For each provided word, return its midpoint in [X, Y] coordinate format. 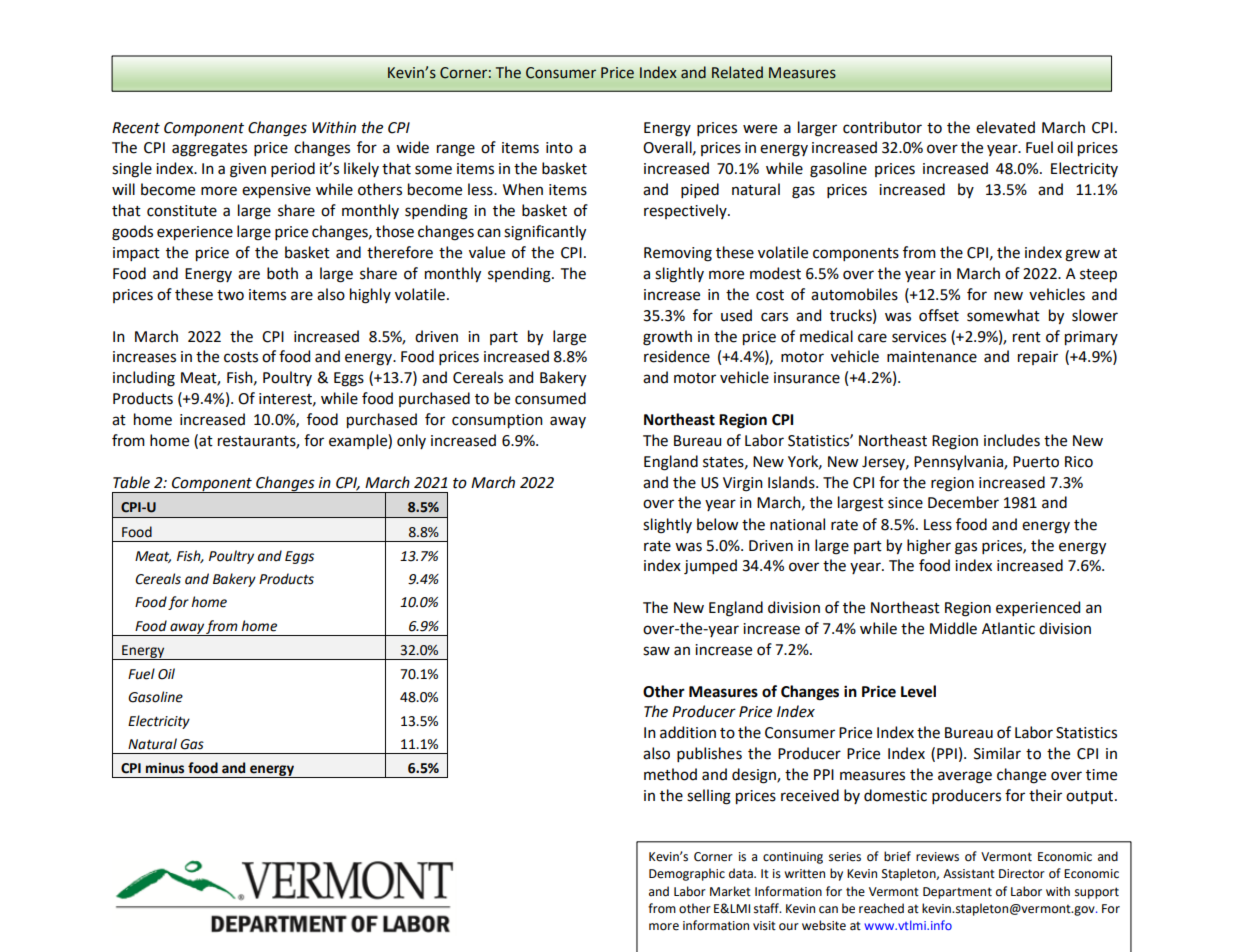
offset [939, 315]
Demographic [687, 874]
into [559, 148]
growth [667, 338]
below [717, 524]
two [230, 295]
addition [688, 732]
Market [730, 891]
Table [131, 482]
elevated [1005, 127]
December [963, 502]
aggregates [209, 150]
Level [918, 691]
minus [165, 768]
